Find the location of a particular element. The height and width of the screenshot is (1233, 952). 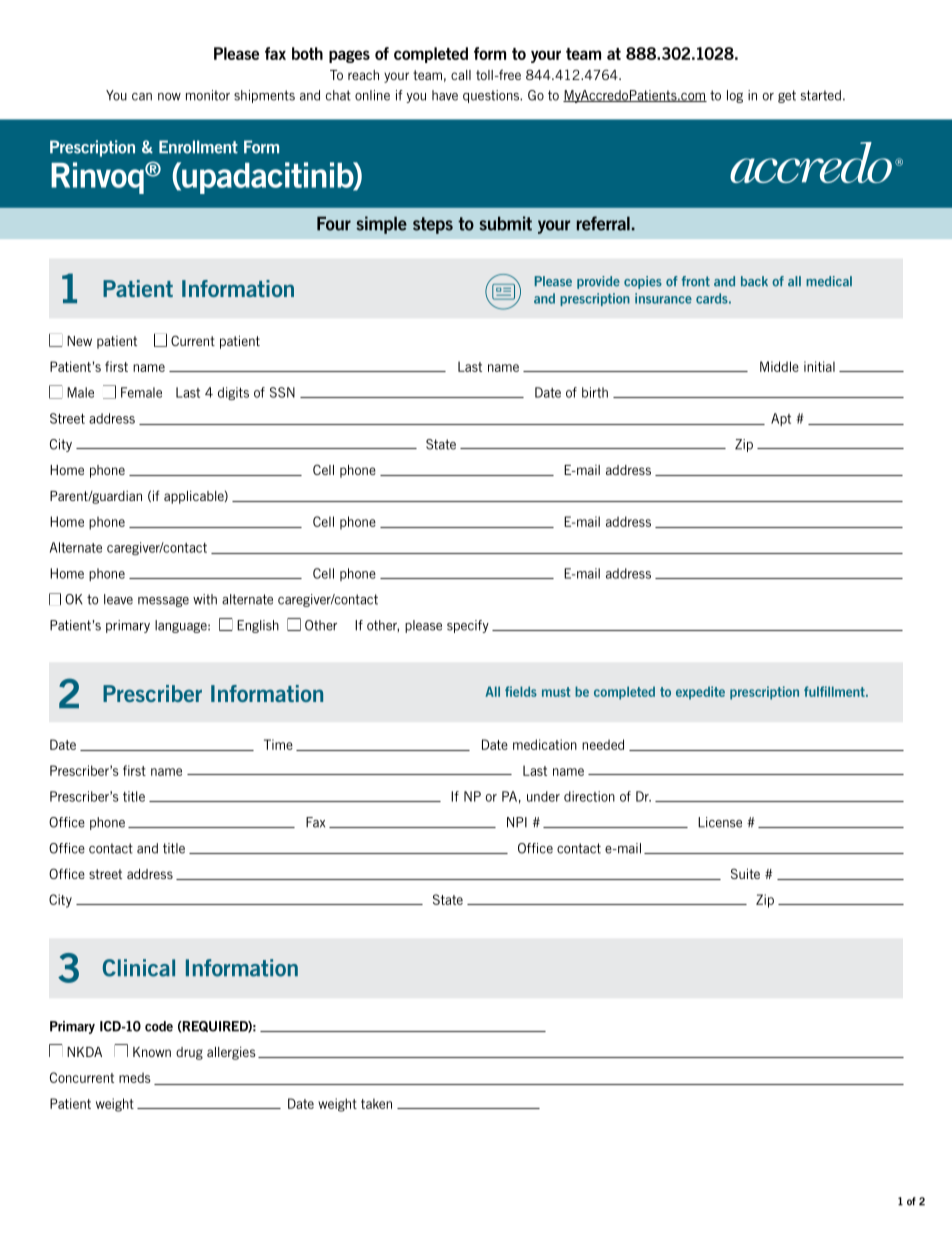

drug is located at coordinates (189, 1053).
